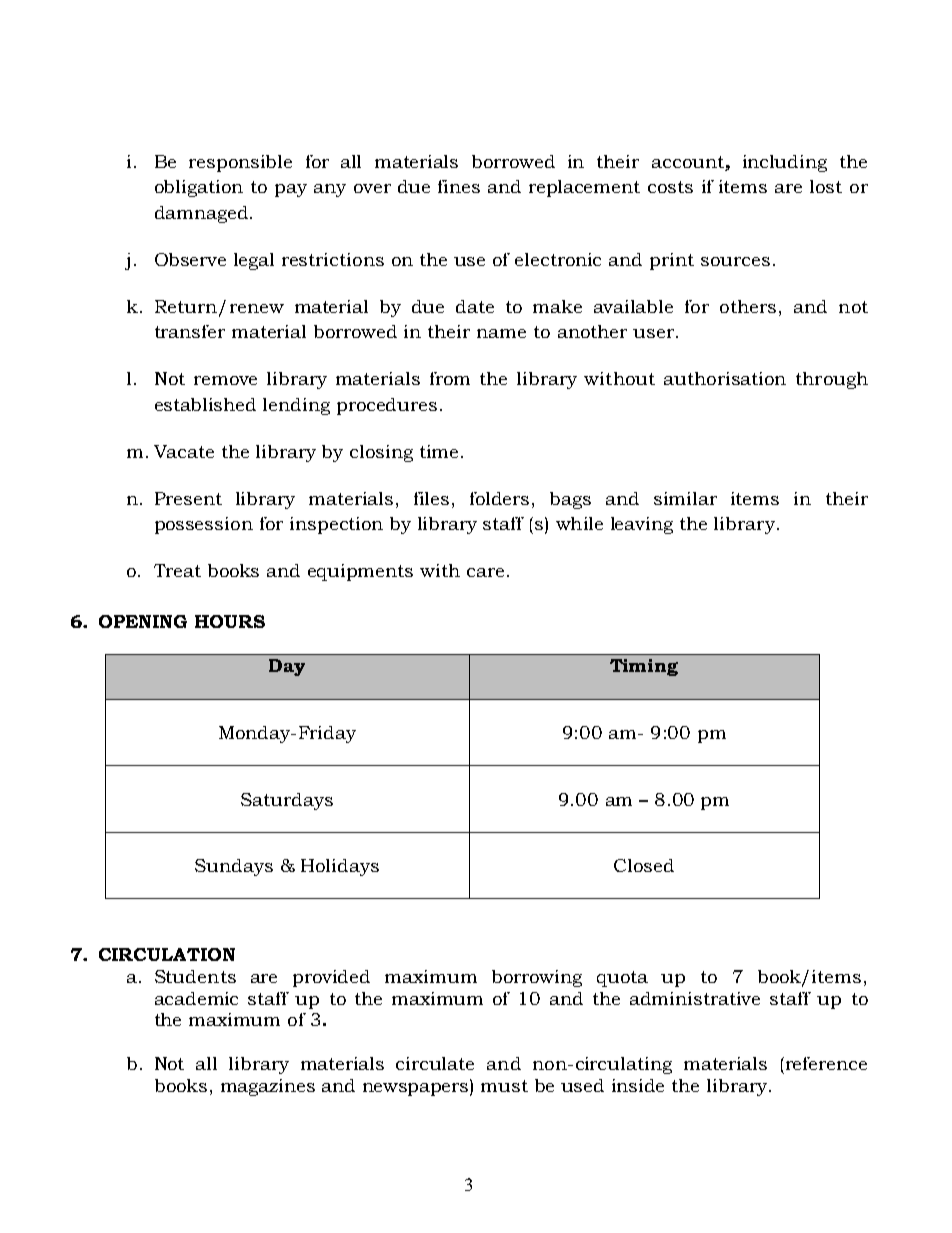 This document has height=1233, width=952. Describe the element at coordinates (644, 667) in the document. I see `Timing` at that location.
